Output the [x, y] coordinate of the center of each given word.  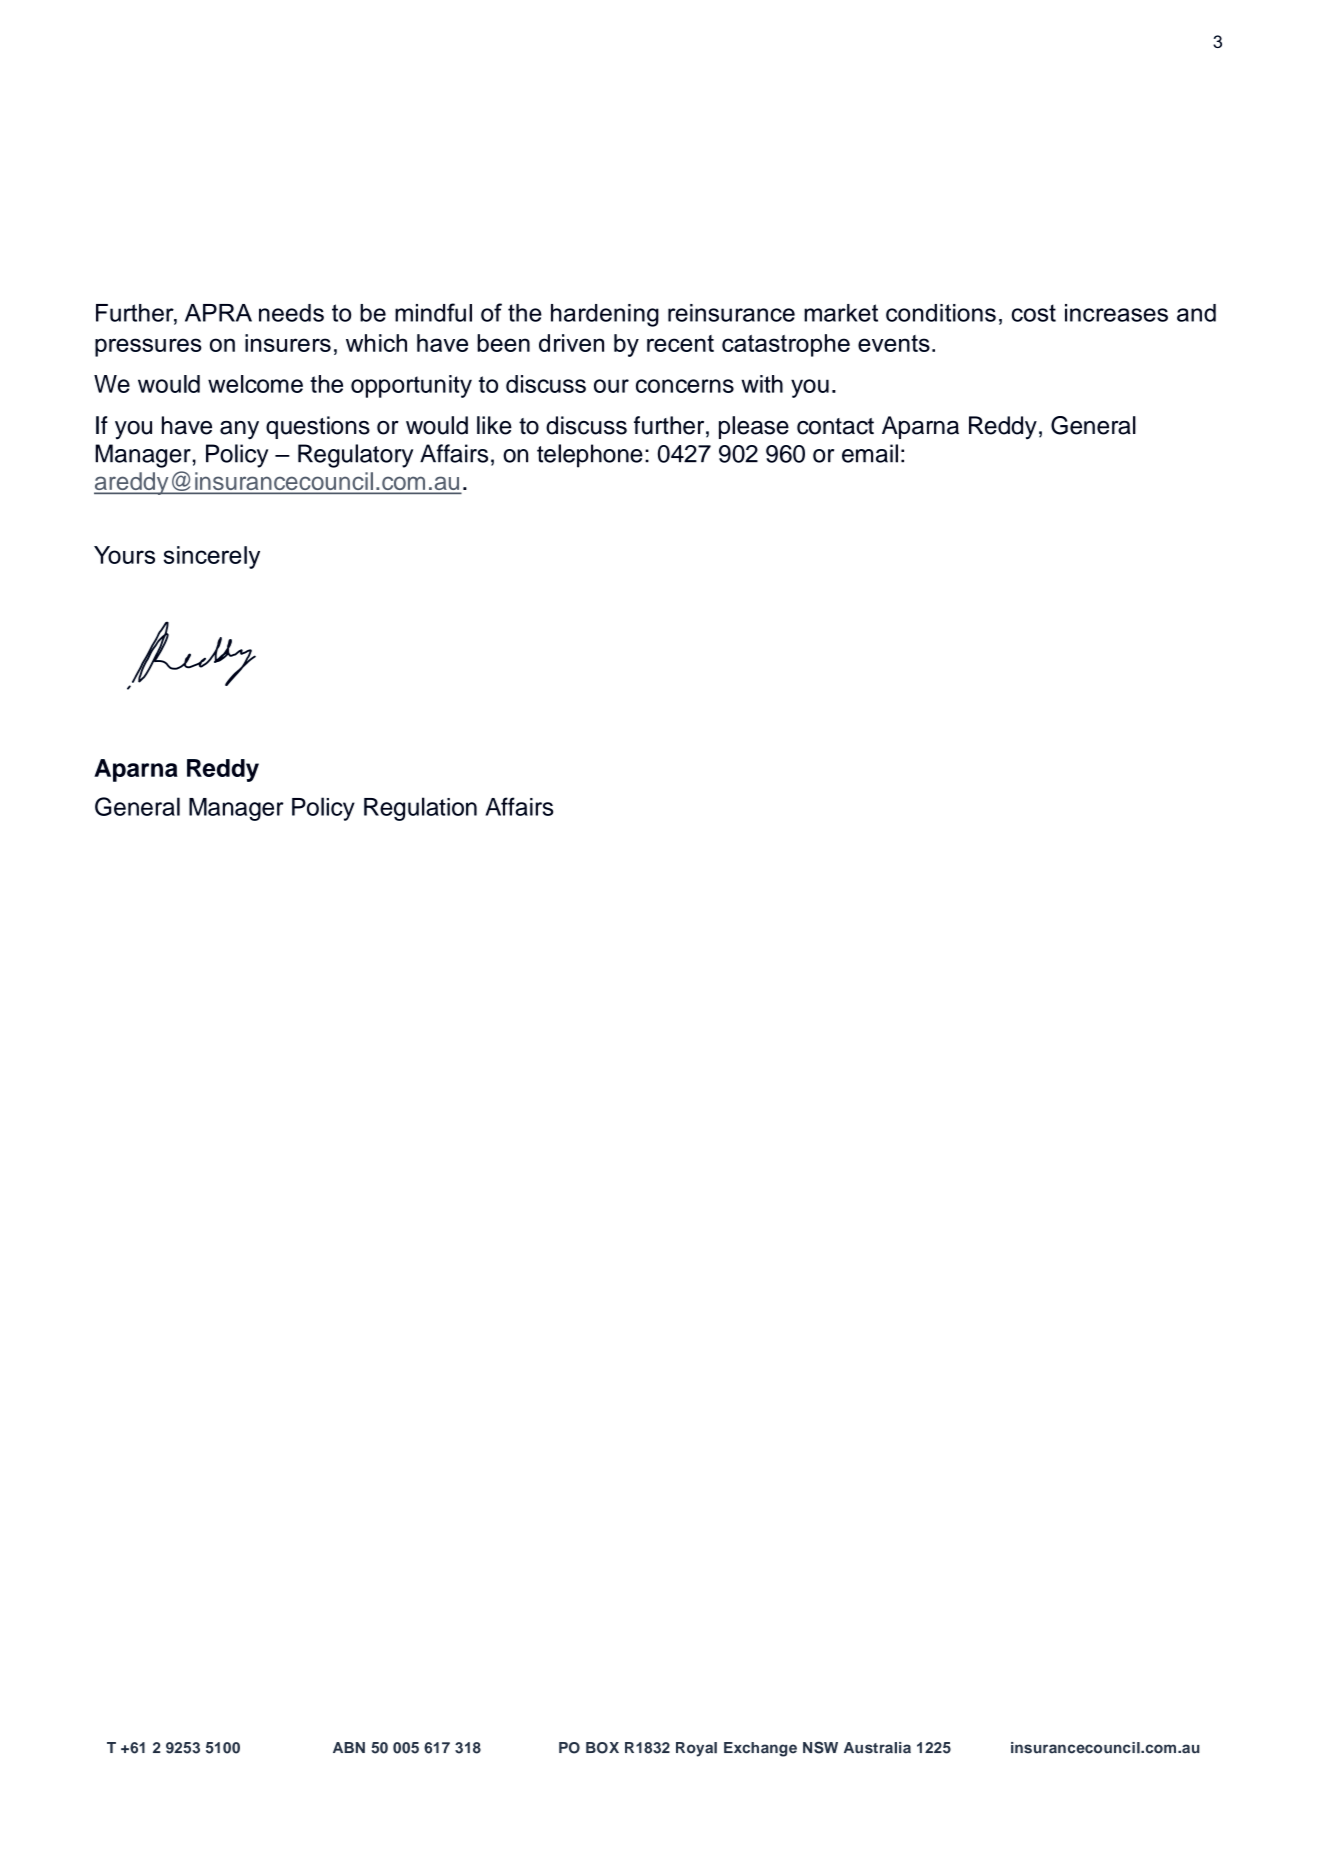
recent [680, 343]
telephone [590, 456]
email [870, 453]
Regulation [420, 809]
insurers [288, 343]
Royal [696, 1749]
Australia [877, 1748]
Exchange [760, 1749]
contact [835, 426]
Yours [124, 555]
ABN [349, 1747]
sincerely [212, 557]
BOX [602, 1748]
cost [1034, 313]
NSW [820, 1747]
